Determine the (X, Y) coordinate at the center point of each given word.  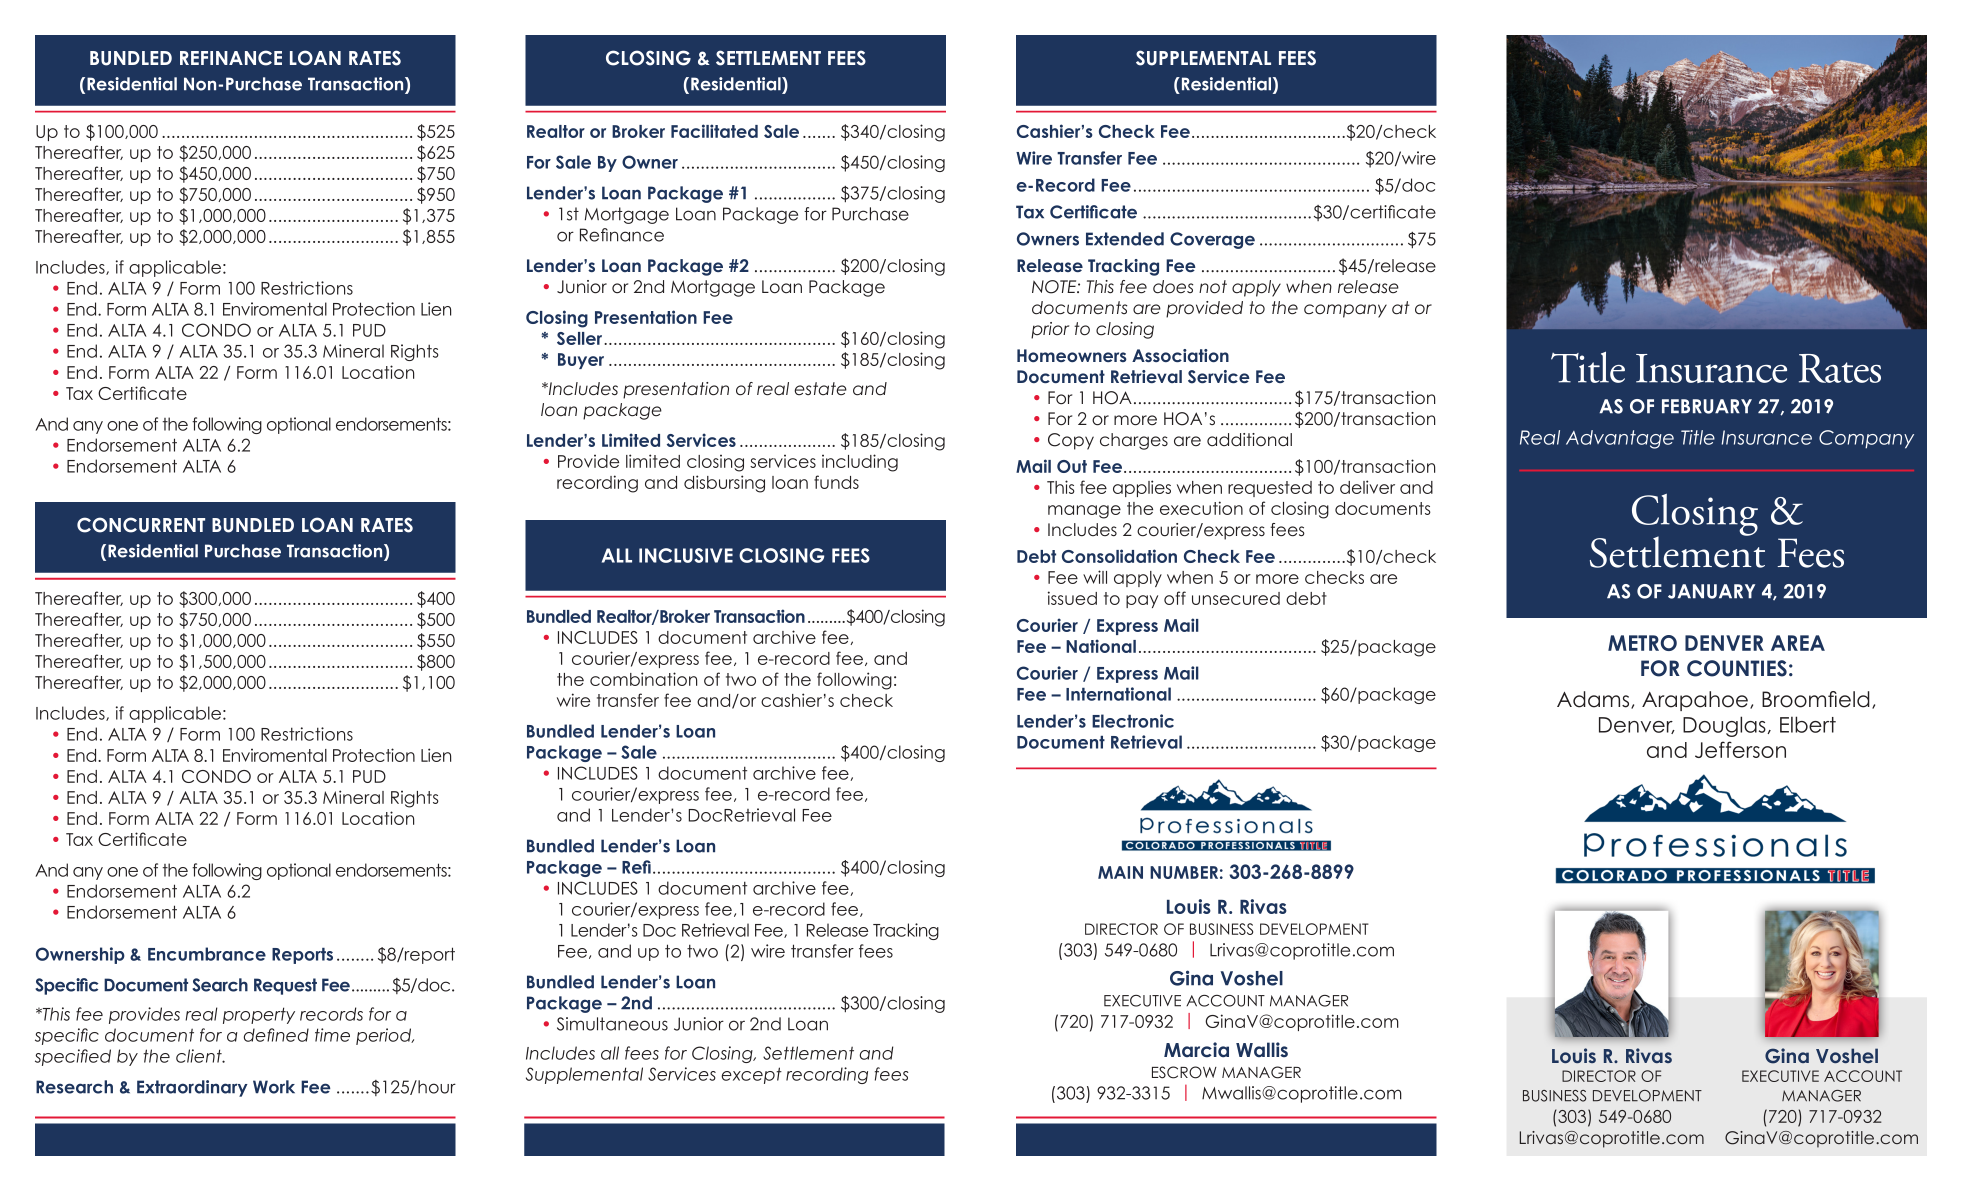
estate (820, 388)
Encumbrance (207, 954)
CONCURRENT (141, 525)
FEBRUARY (1707, 406)
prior (1050, 330)
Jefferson (1740, 749)
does (1173, 287)
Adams (1594, 700)
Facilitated (714, 131)
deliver (1367, 487)
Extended (1125, 239)
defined (276, 1035)
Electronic (1133, 721)
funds (836, 482)
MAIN (1120, 872)
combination (643, 679)
